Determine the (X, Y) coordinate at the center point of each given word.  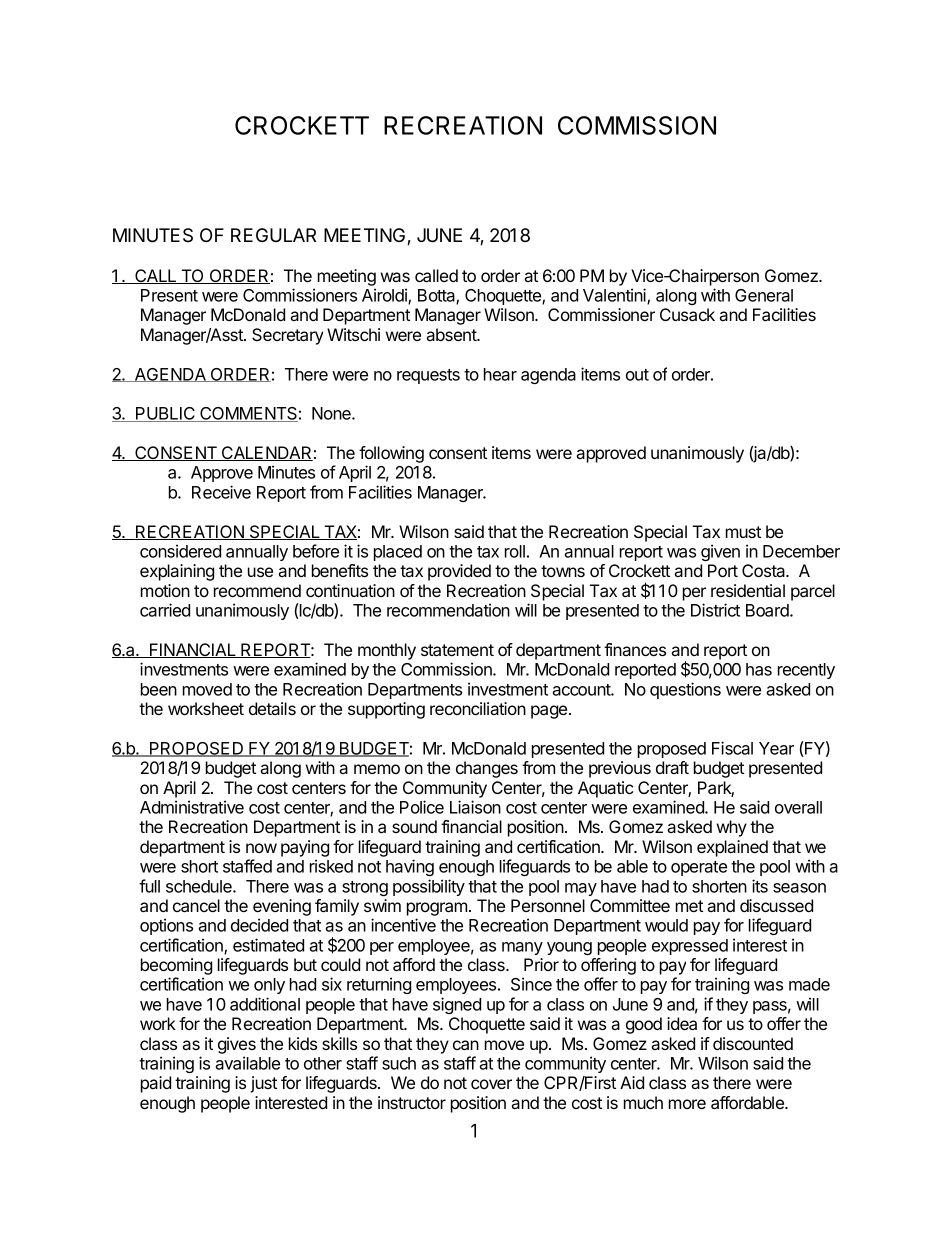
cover (491, 1084)
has (759, 669)
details (272, 708)
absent (452, 334)
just (263, 1084)
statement (457, 650)
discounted (753, 1043)
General (764, 295)
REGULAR (273, 235)
